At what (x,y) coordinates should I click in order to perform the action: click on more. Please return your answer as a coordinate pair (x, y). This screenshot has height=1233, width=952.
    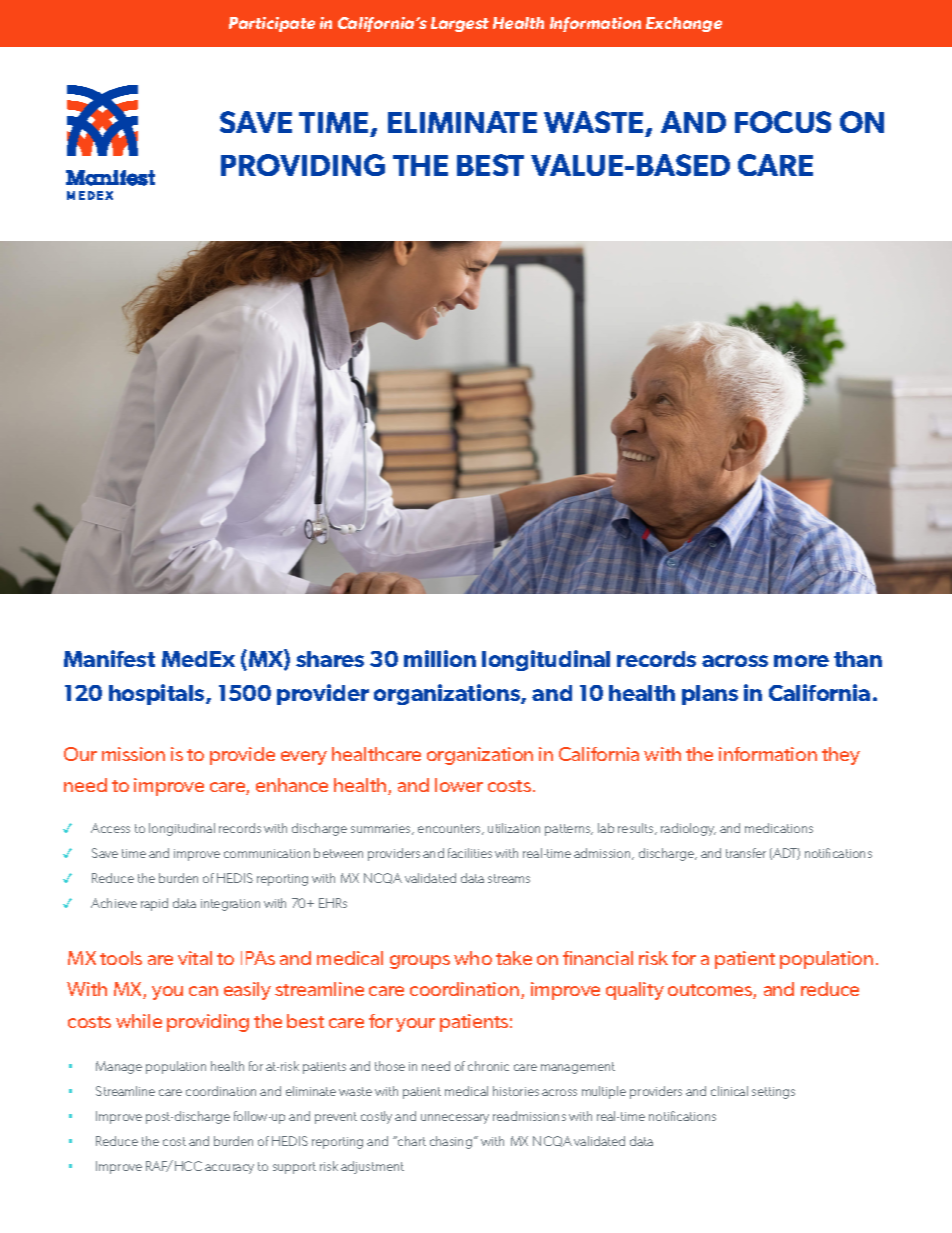
    Looking at the image, I should click on (801, 661).
